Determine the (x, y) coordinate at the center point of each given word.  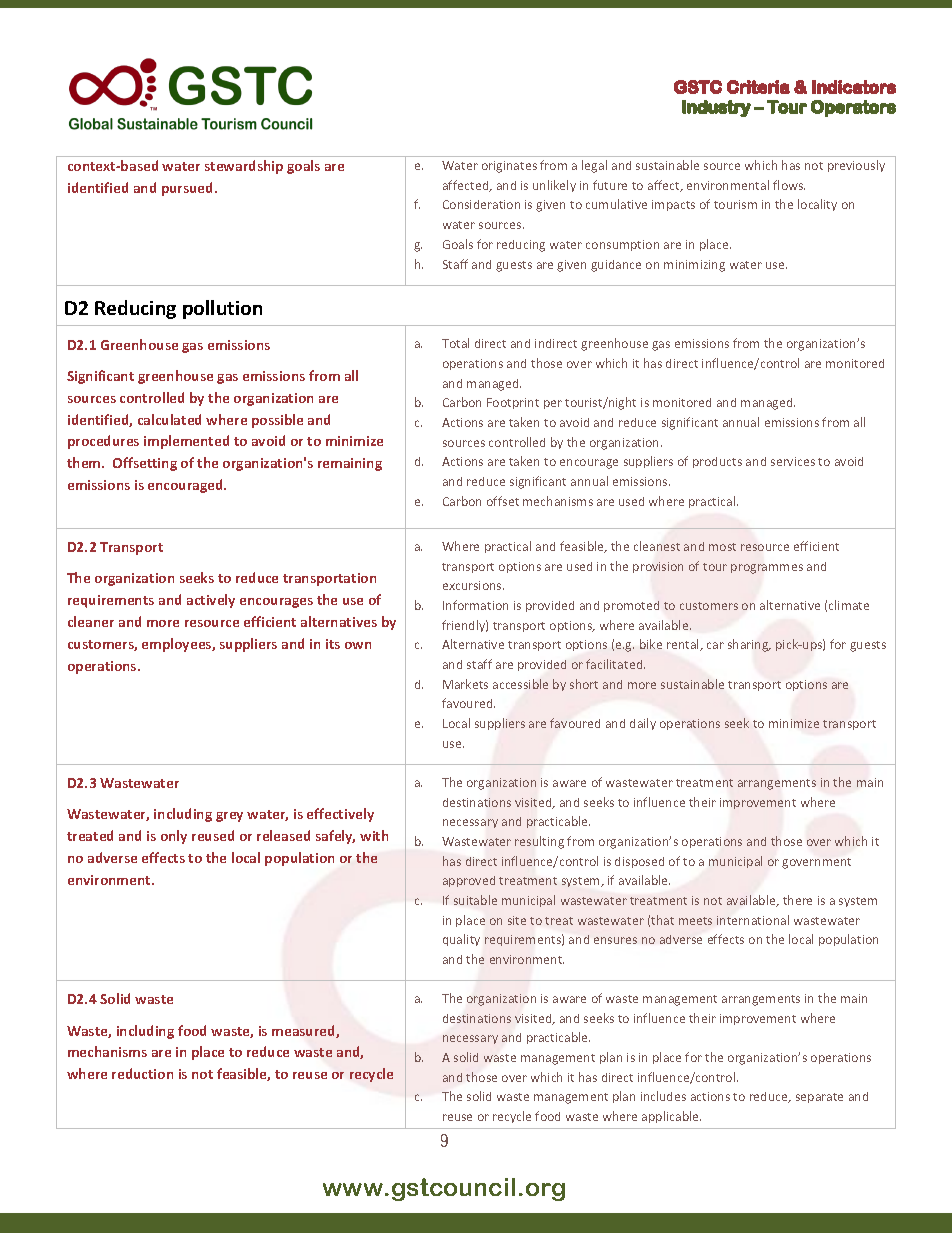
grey (229, 817)
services (793, 461)
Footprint (513, 403)
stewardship (244, 167)
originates (509, 167)
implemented (186, 442)
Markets (465, 684)
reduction (142, 1073)
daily (643, 724)
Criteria (758, 87)
